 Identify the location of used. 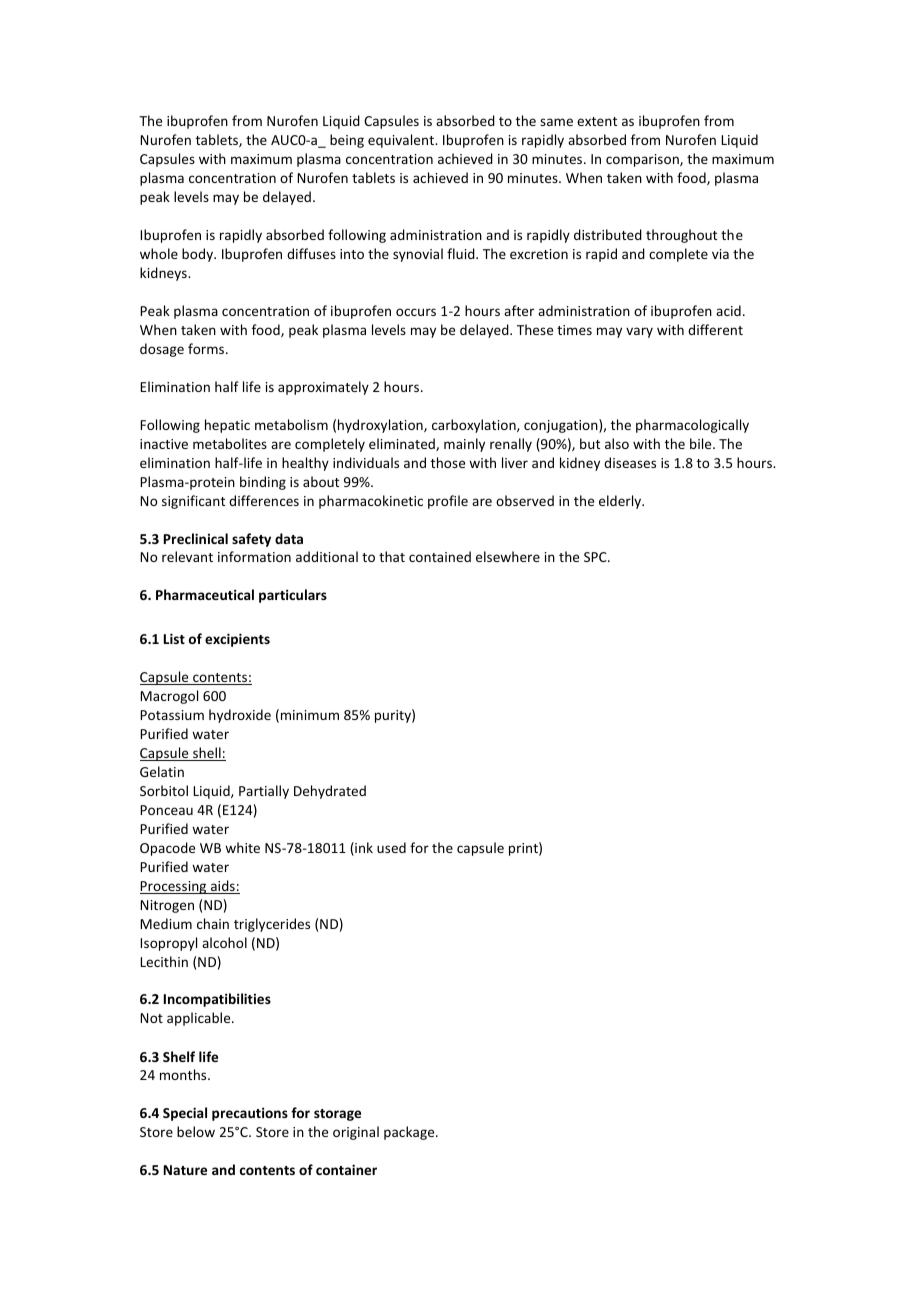
(391, 847).
